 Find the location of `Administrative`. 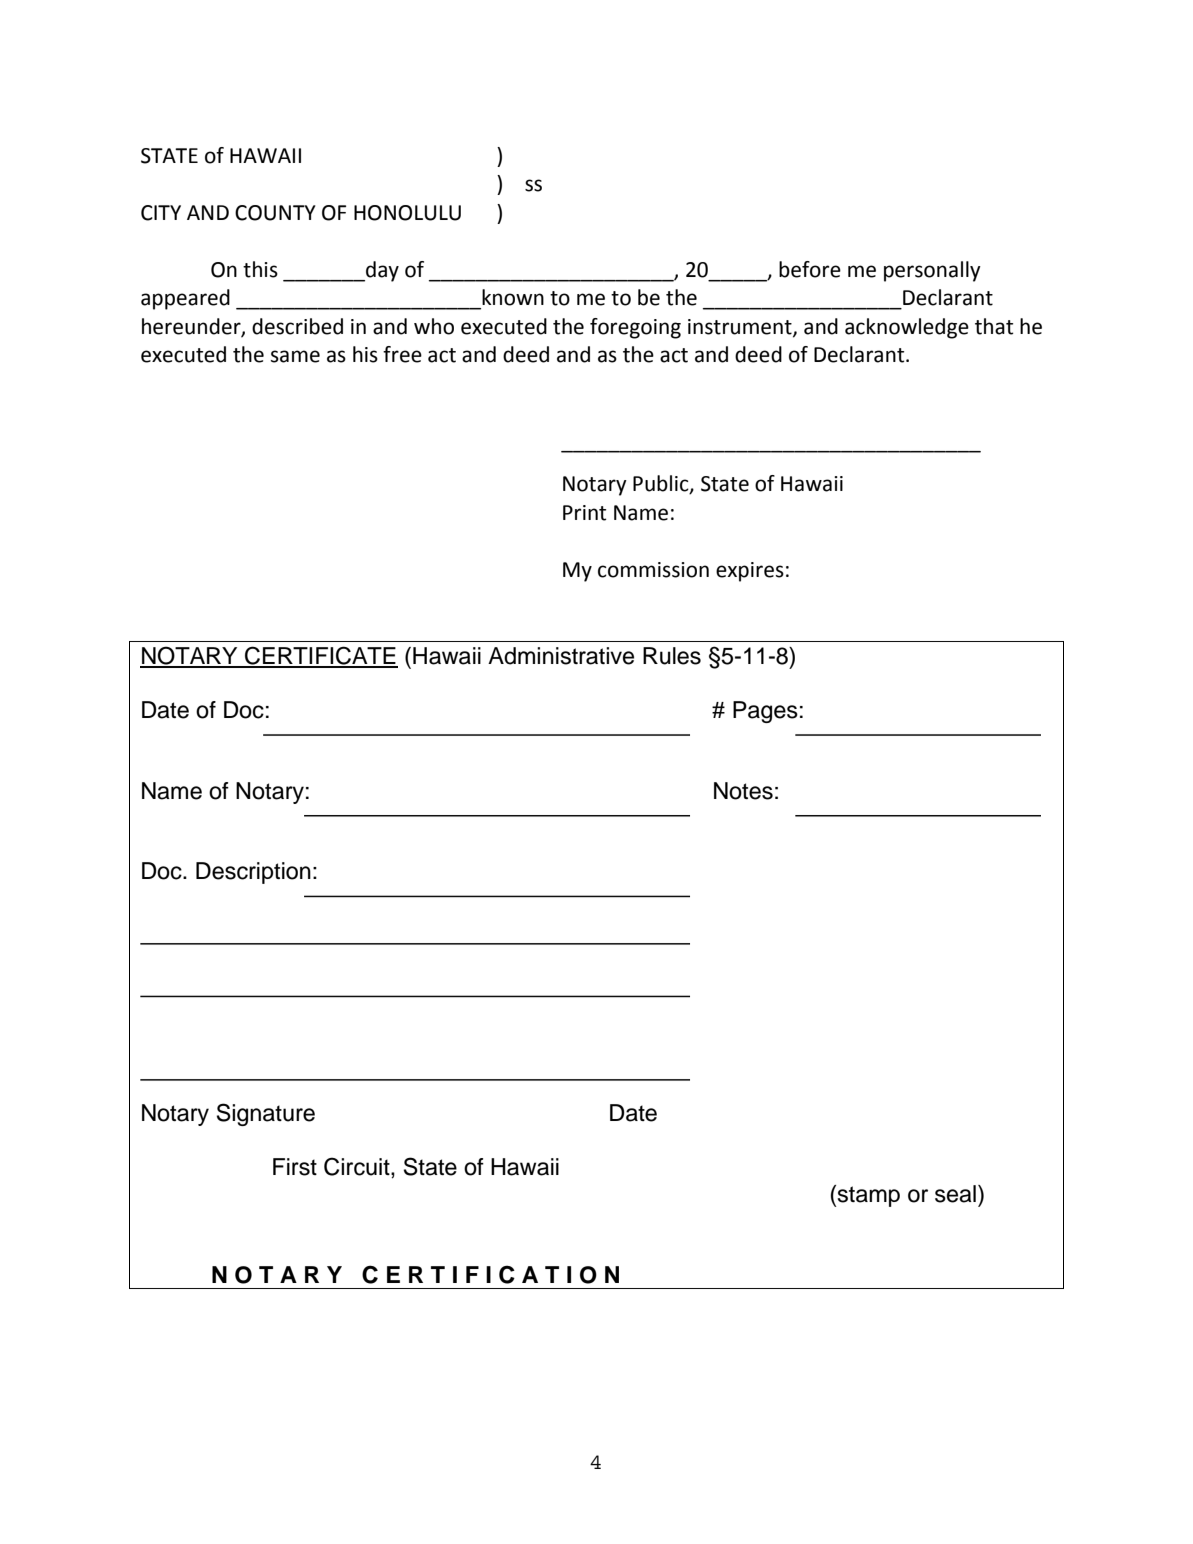

Administrative is located at coordinates (561, 656).
